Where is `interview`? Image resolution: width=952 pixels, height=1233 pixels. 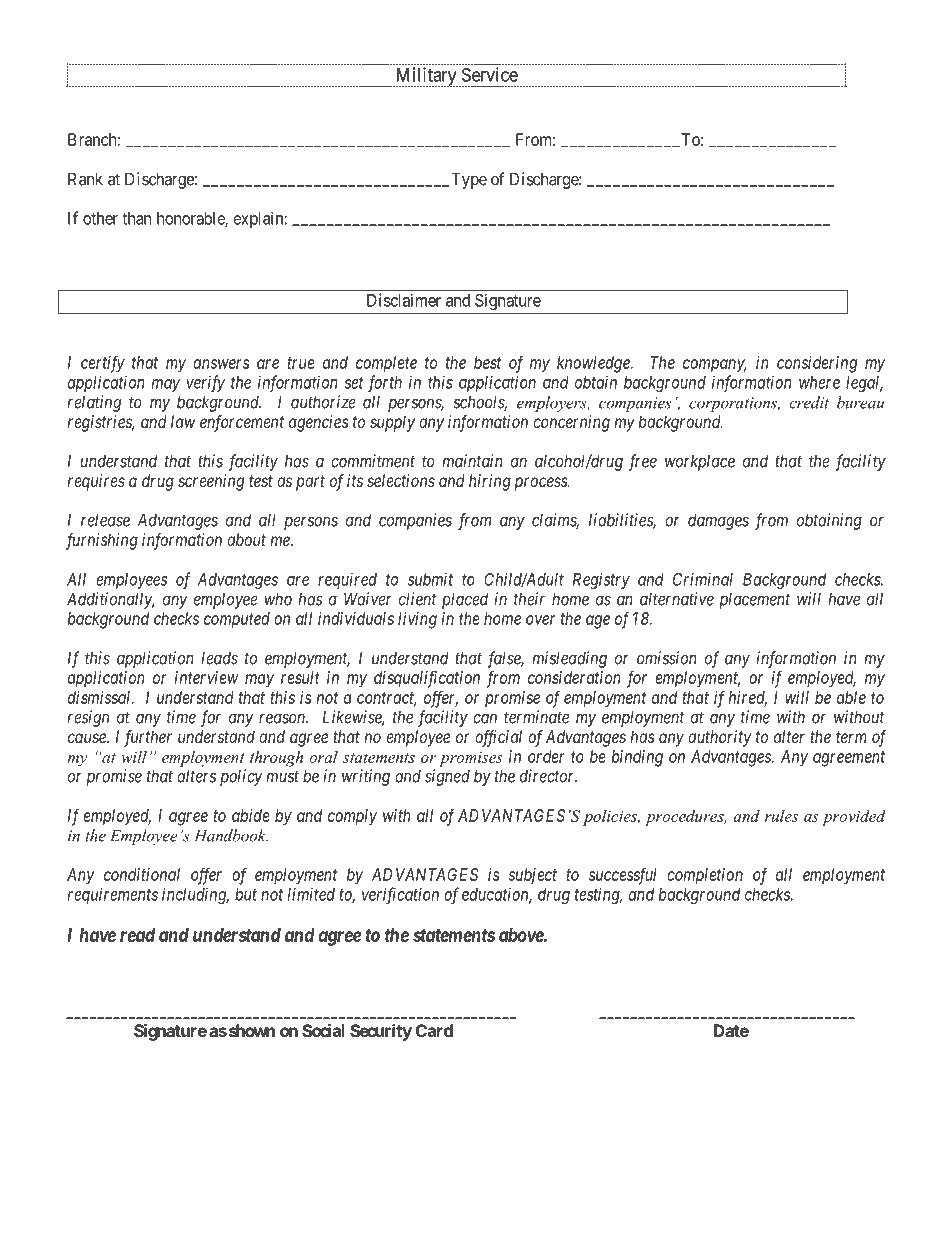
interview is located at coordinates (207, 677).
